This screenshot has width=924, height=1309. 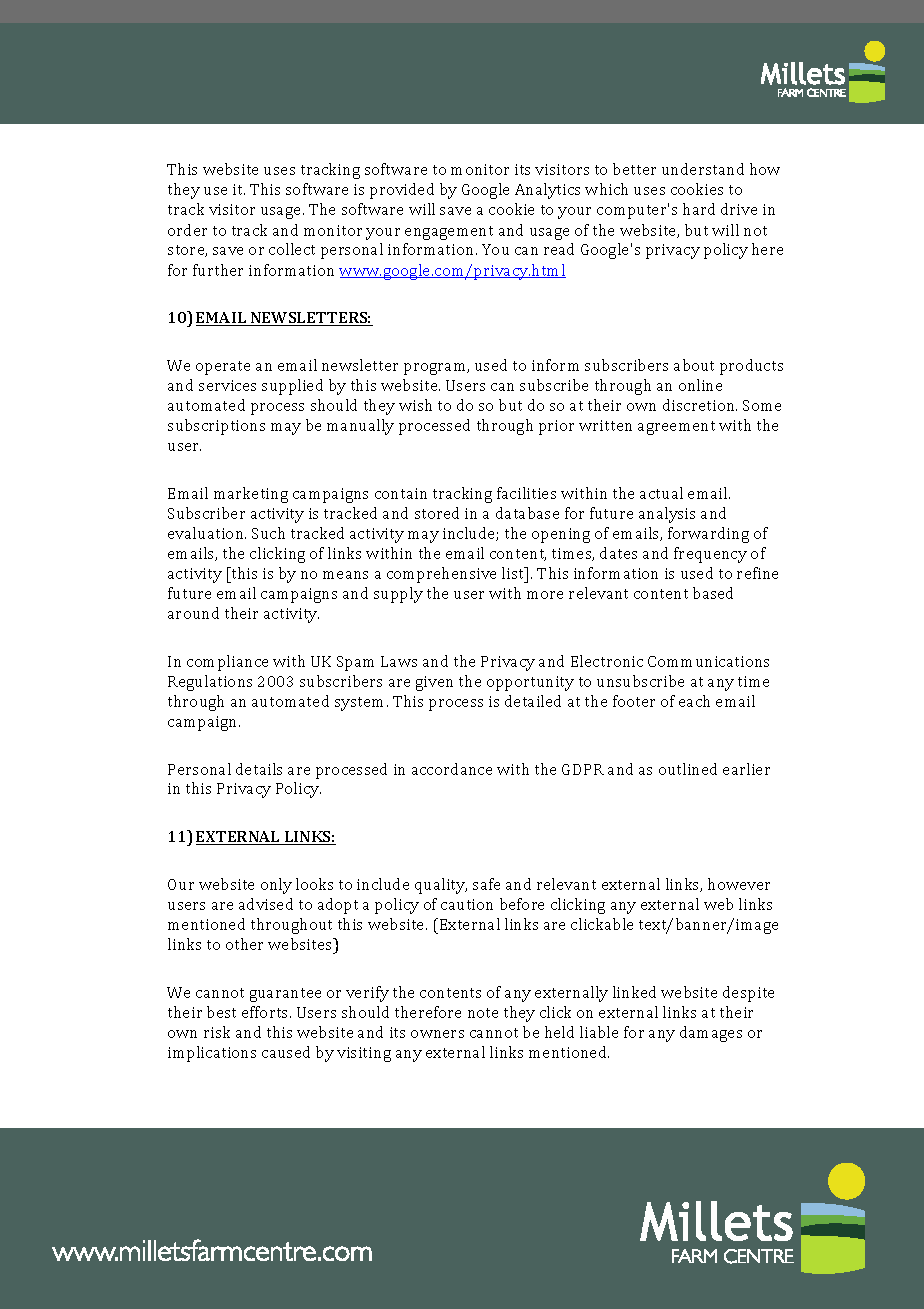 I want to click on comprehensive, so click(x=441, y=575).
